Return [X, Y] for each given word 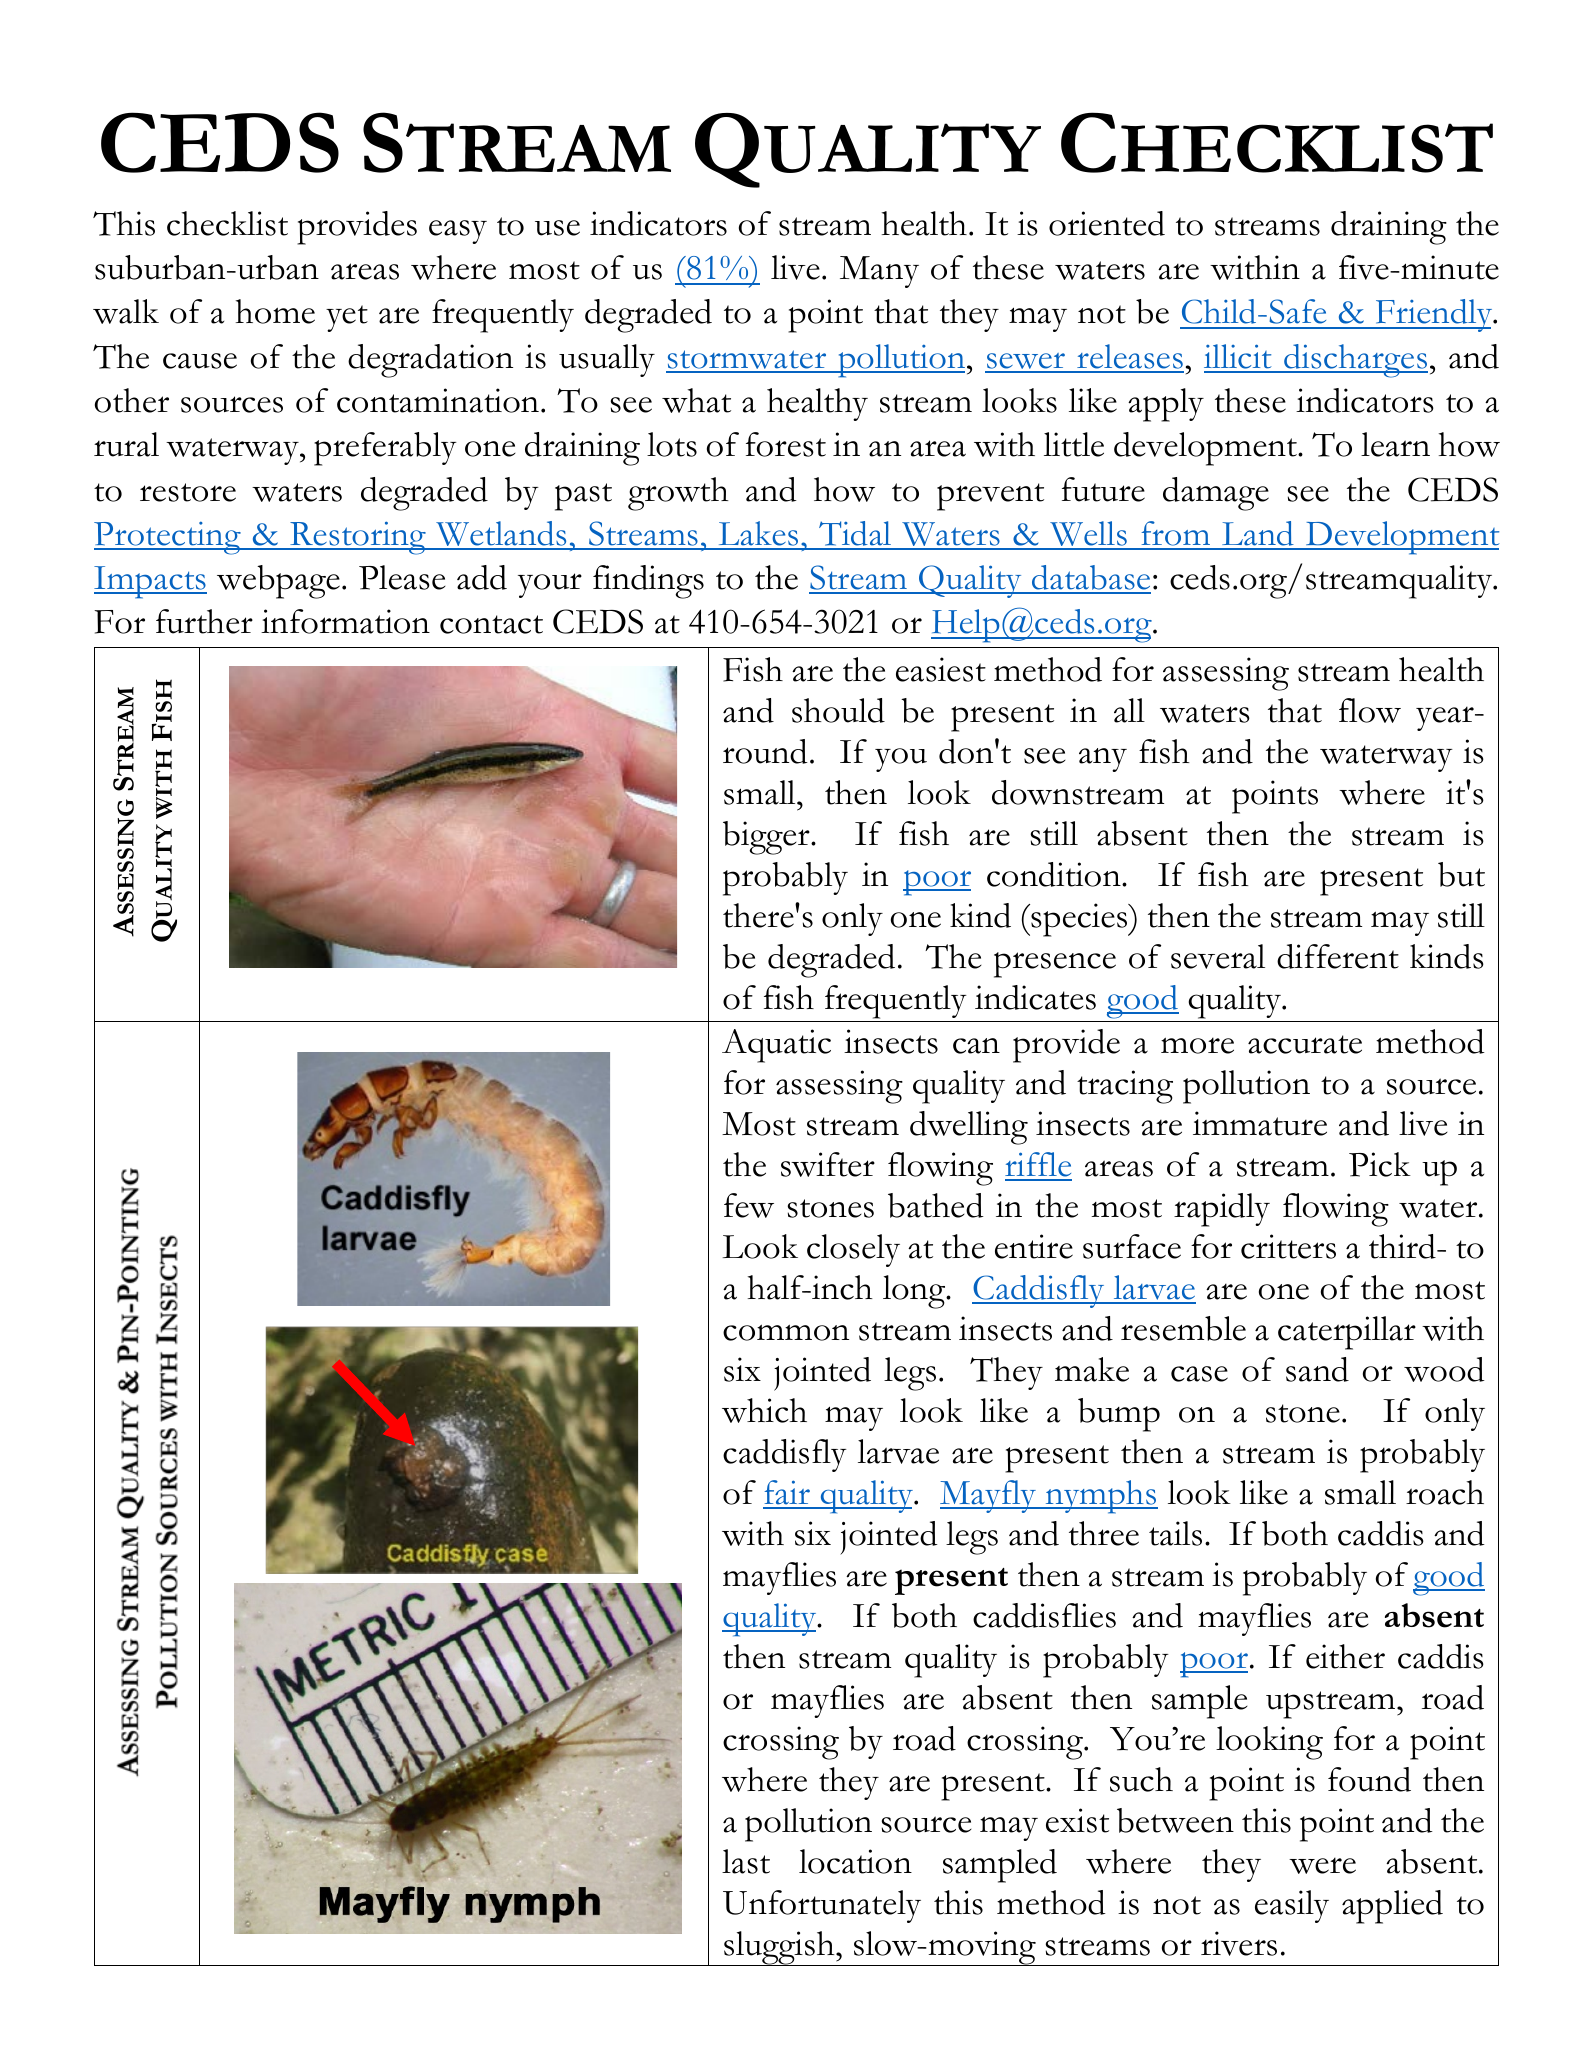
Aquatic [776, 1046]
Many [879, 272]
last [746, 1861]
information [345, 621]
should [838, 710]
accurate [1305, 1044]
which [764, 1410]
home [275, 311]
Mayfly [989, 1496]
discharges [1355, 361]
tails [1175, 1533]
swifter [828, 1164]
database [1090, 579]
